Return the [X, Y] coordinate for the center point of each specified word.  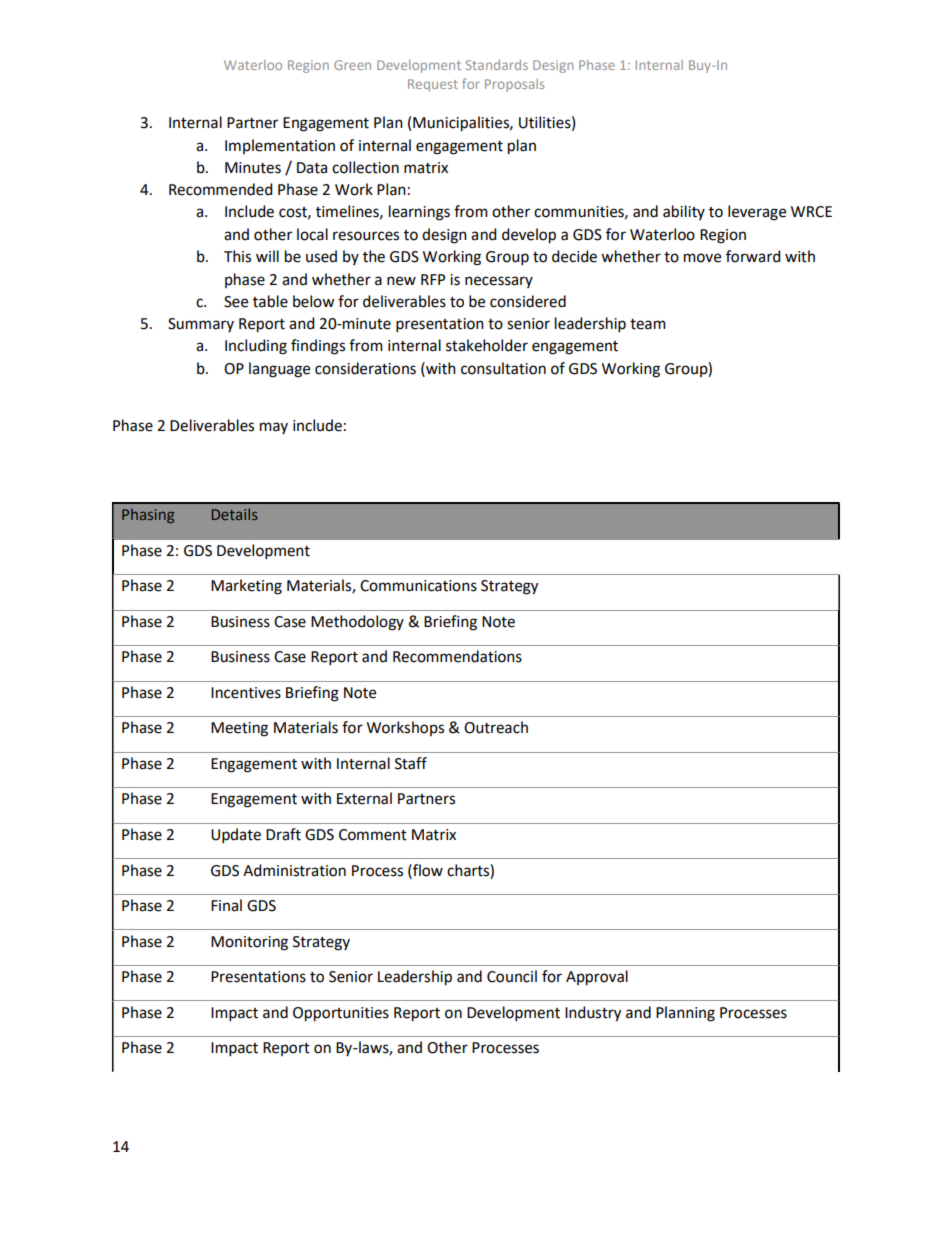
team [648, 324]
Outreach [496, 727]
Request [433, 85]
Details [235, 514]
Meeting [239, 729]
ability [684, 212]
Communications [418, 586]
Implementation [280, 146]
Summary [201, 325]
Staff [411, 763]
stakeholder [487, 345]
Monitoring [249, 943]
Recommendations [457, 656]
